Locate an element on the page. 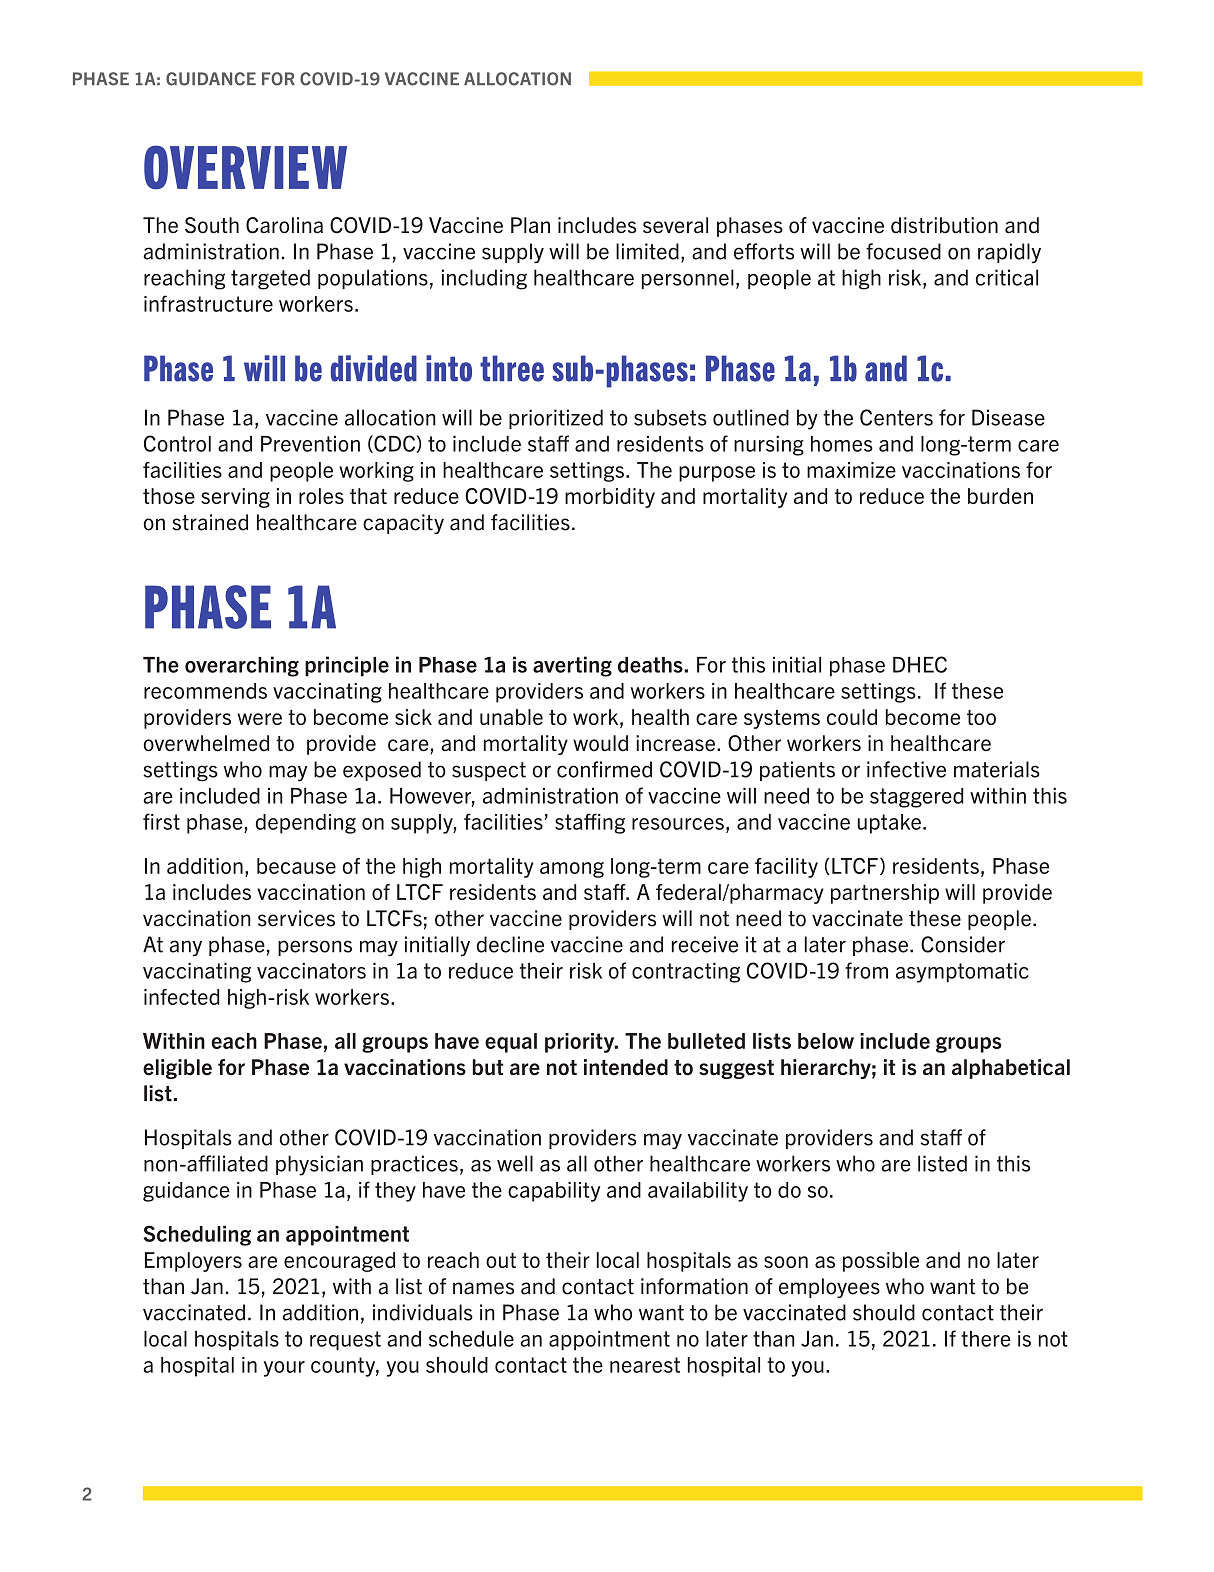 Image resolution: width=1214 pixels, height=1572 pixels. Carolina is located at coordinates (284, 225).
